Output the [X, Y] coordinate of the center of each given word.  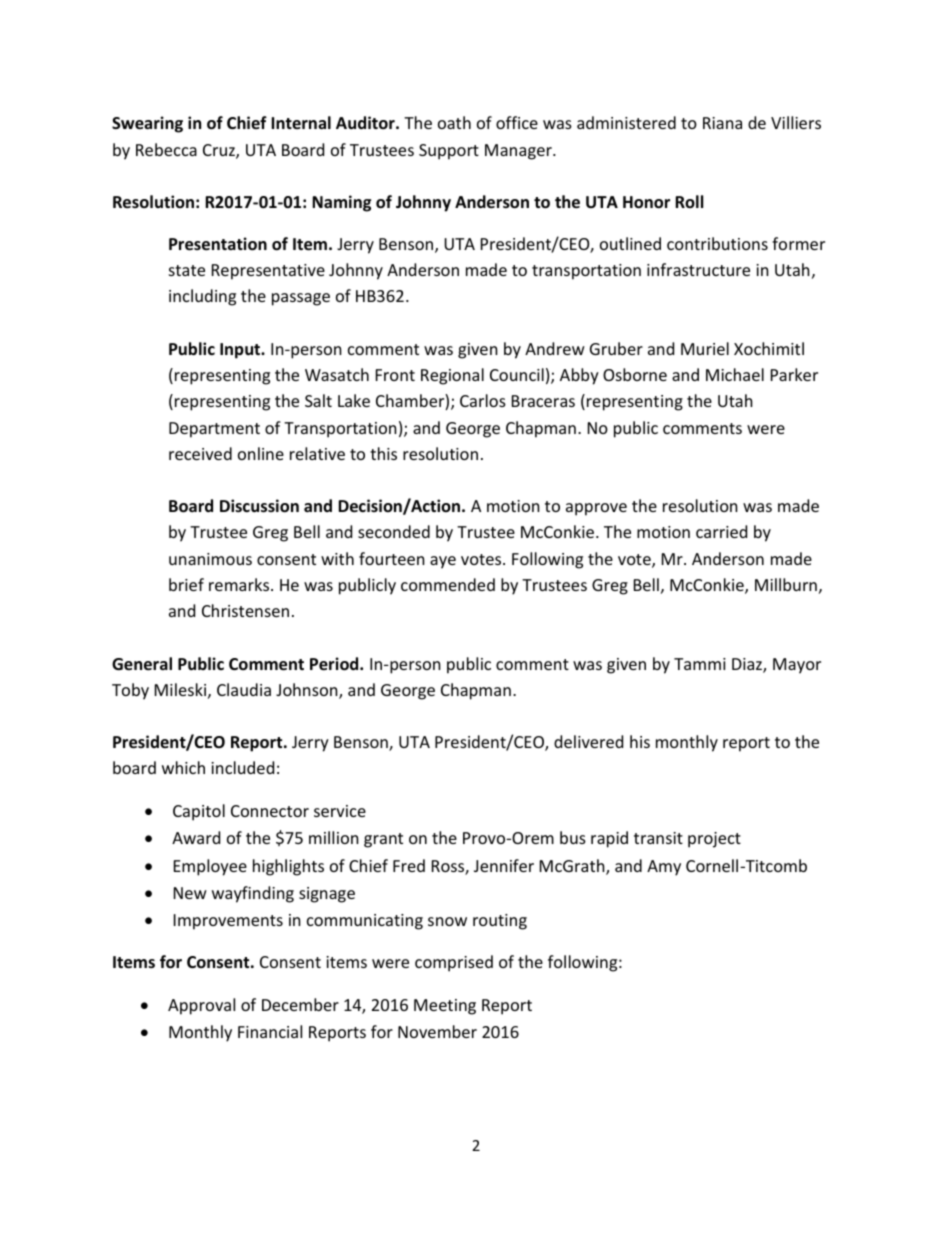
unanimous [210, 559]
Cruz [220, 151]
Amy [664, 868]
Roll [689, 201]
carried [721, 531]
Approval [201, 1006]
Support [449, 152]
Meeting [445, 1007]
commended [448, 584]
